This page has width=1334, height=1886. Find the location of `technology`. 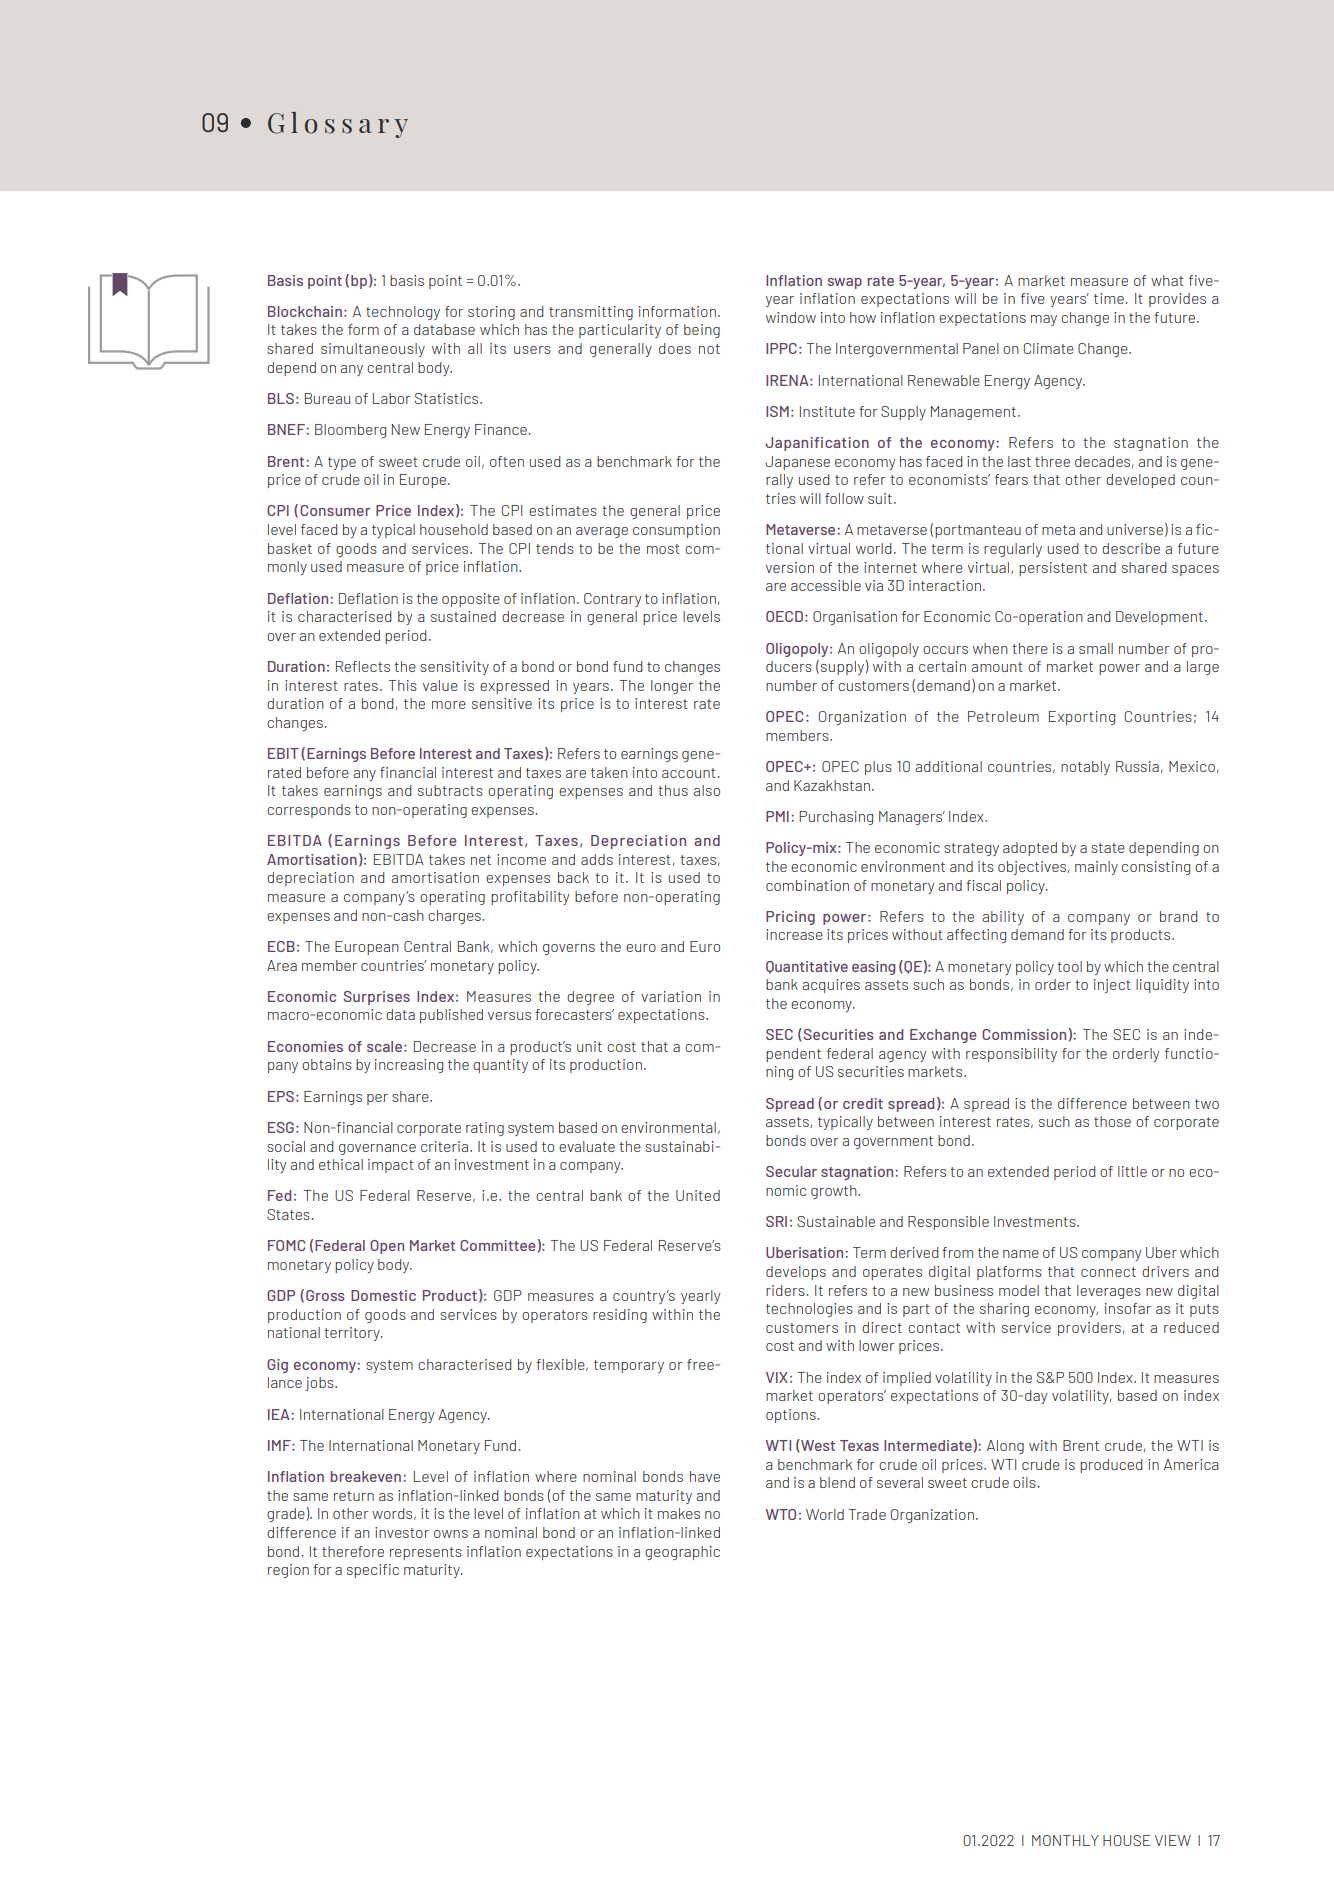

technology is located at coordinates (403, 313).
